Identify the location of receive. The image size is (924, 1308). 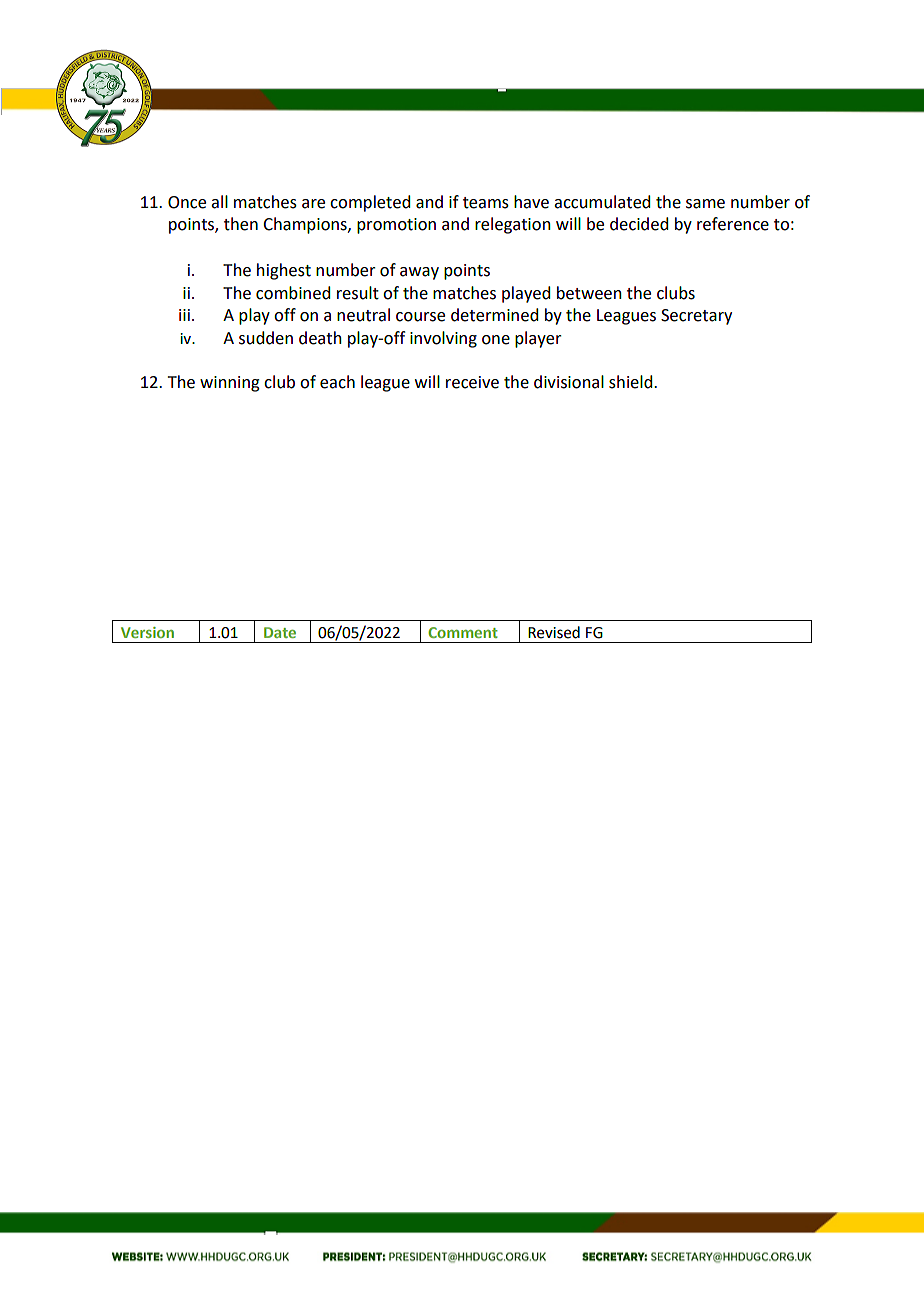
(472, 382).
